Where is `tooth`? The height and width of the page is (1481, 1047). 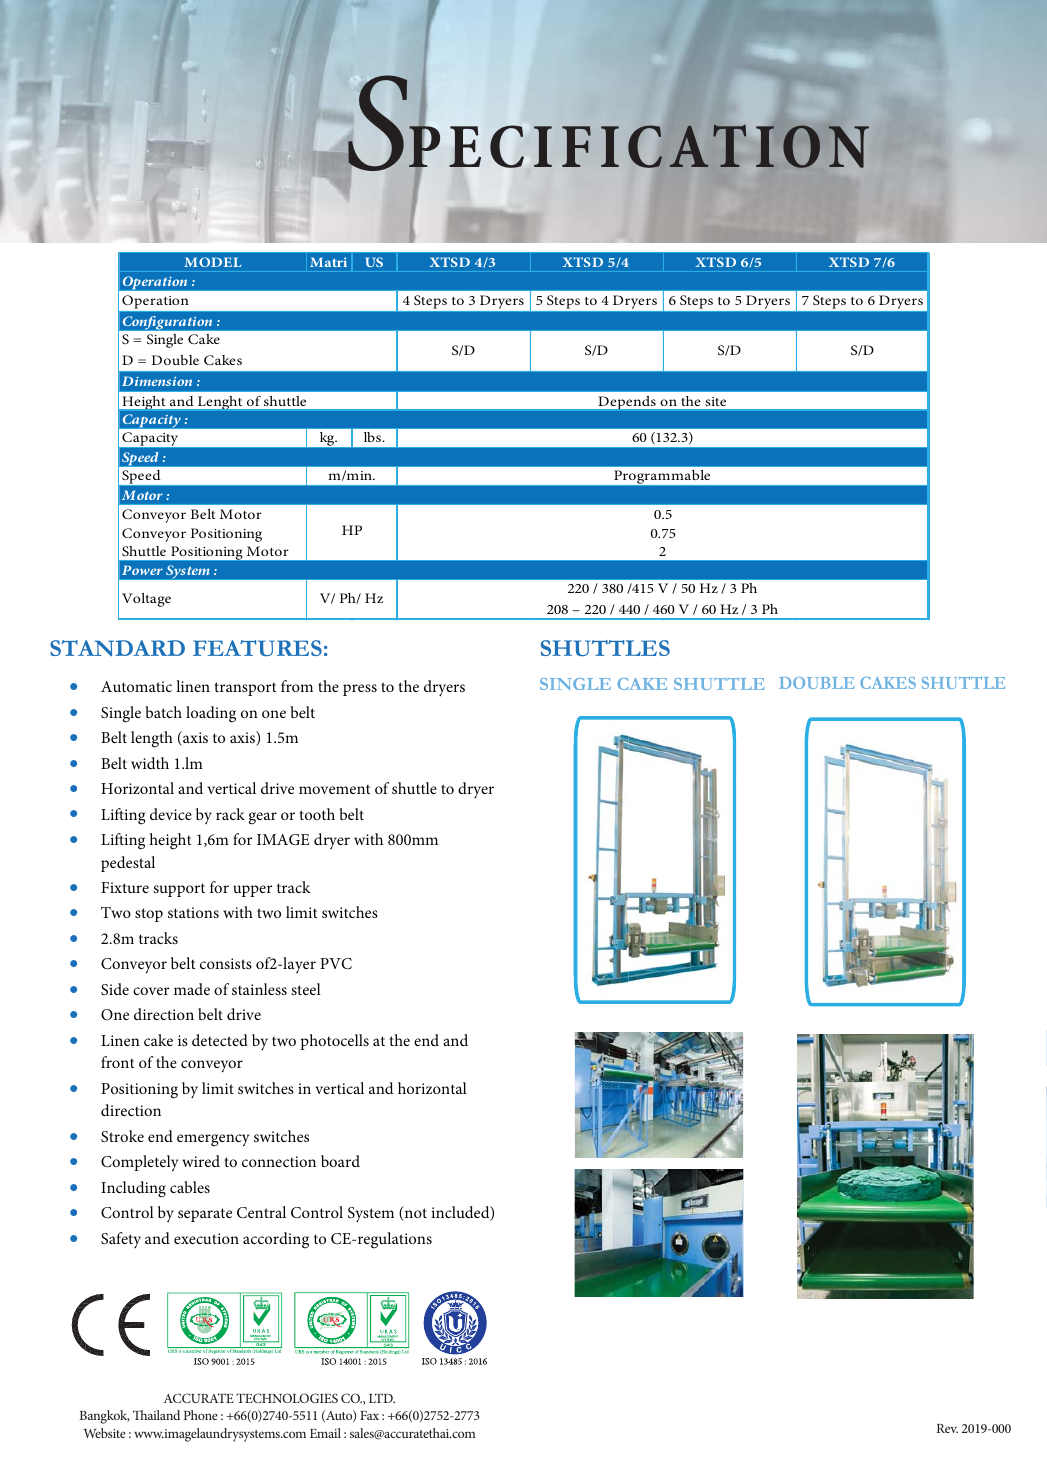
tooth is located at coordinates (317, 814).
